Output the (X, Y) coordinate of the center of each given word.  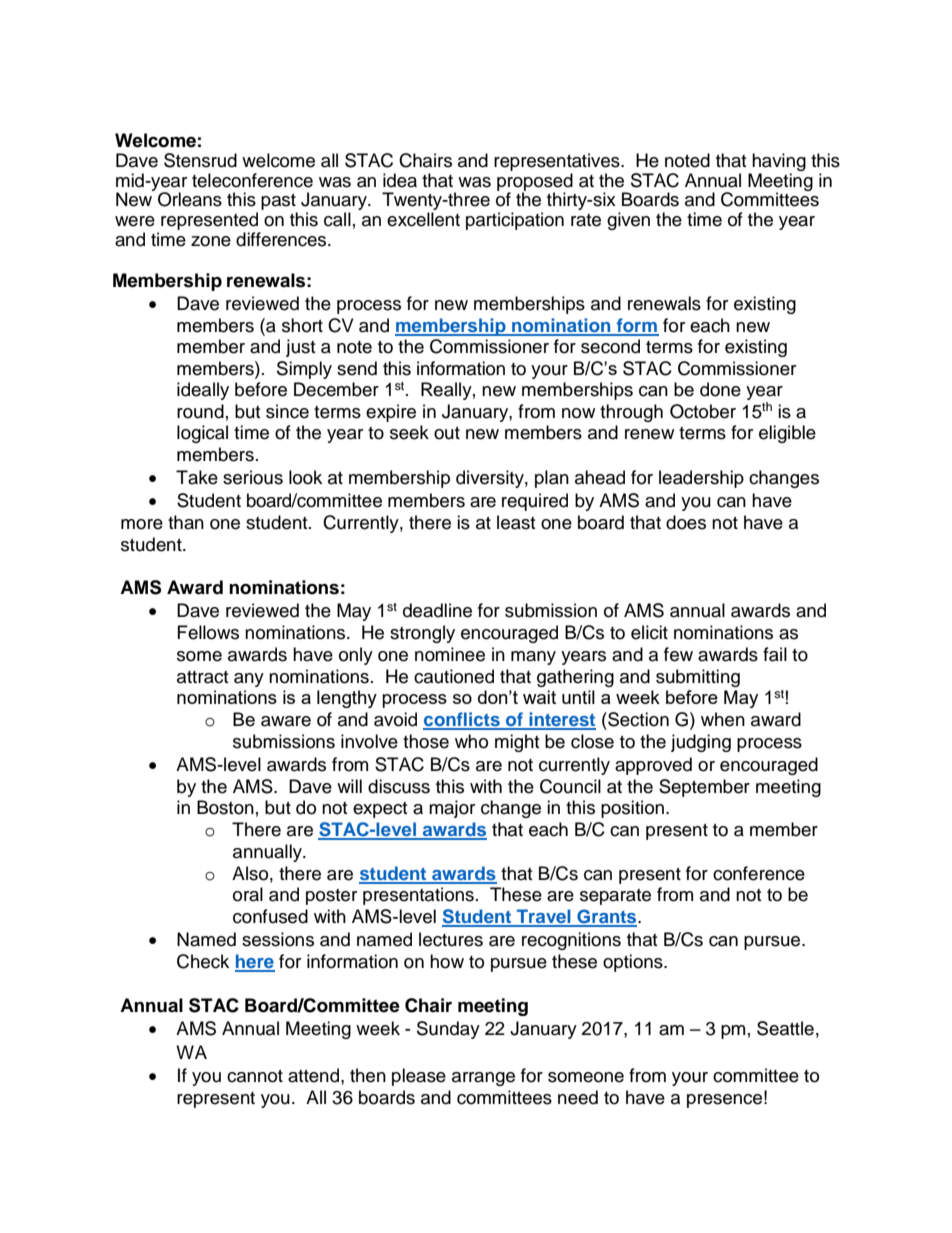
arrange (483, 1079)
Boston (225, 807)
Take (197, 477)
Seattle (785, 1028)
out (447, 433)
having (778, 163)
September (704, 788)
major (452, 809)
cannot (255, 1076)
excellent (423, 219)
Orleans (190, 199)
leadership (701, 479)
